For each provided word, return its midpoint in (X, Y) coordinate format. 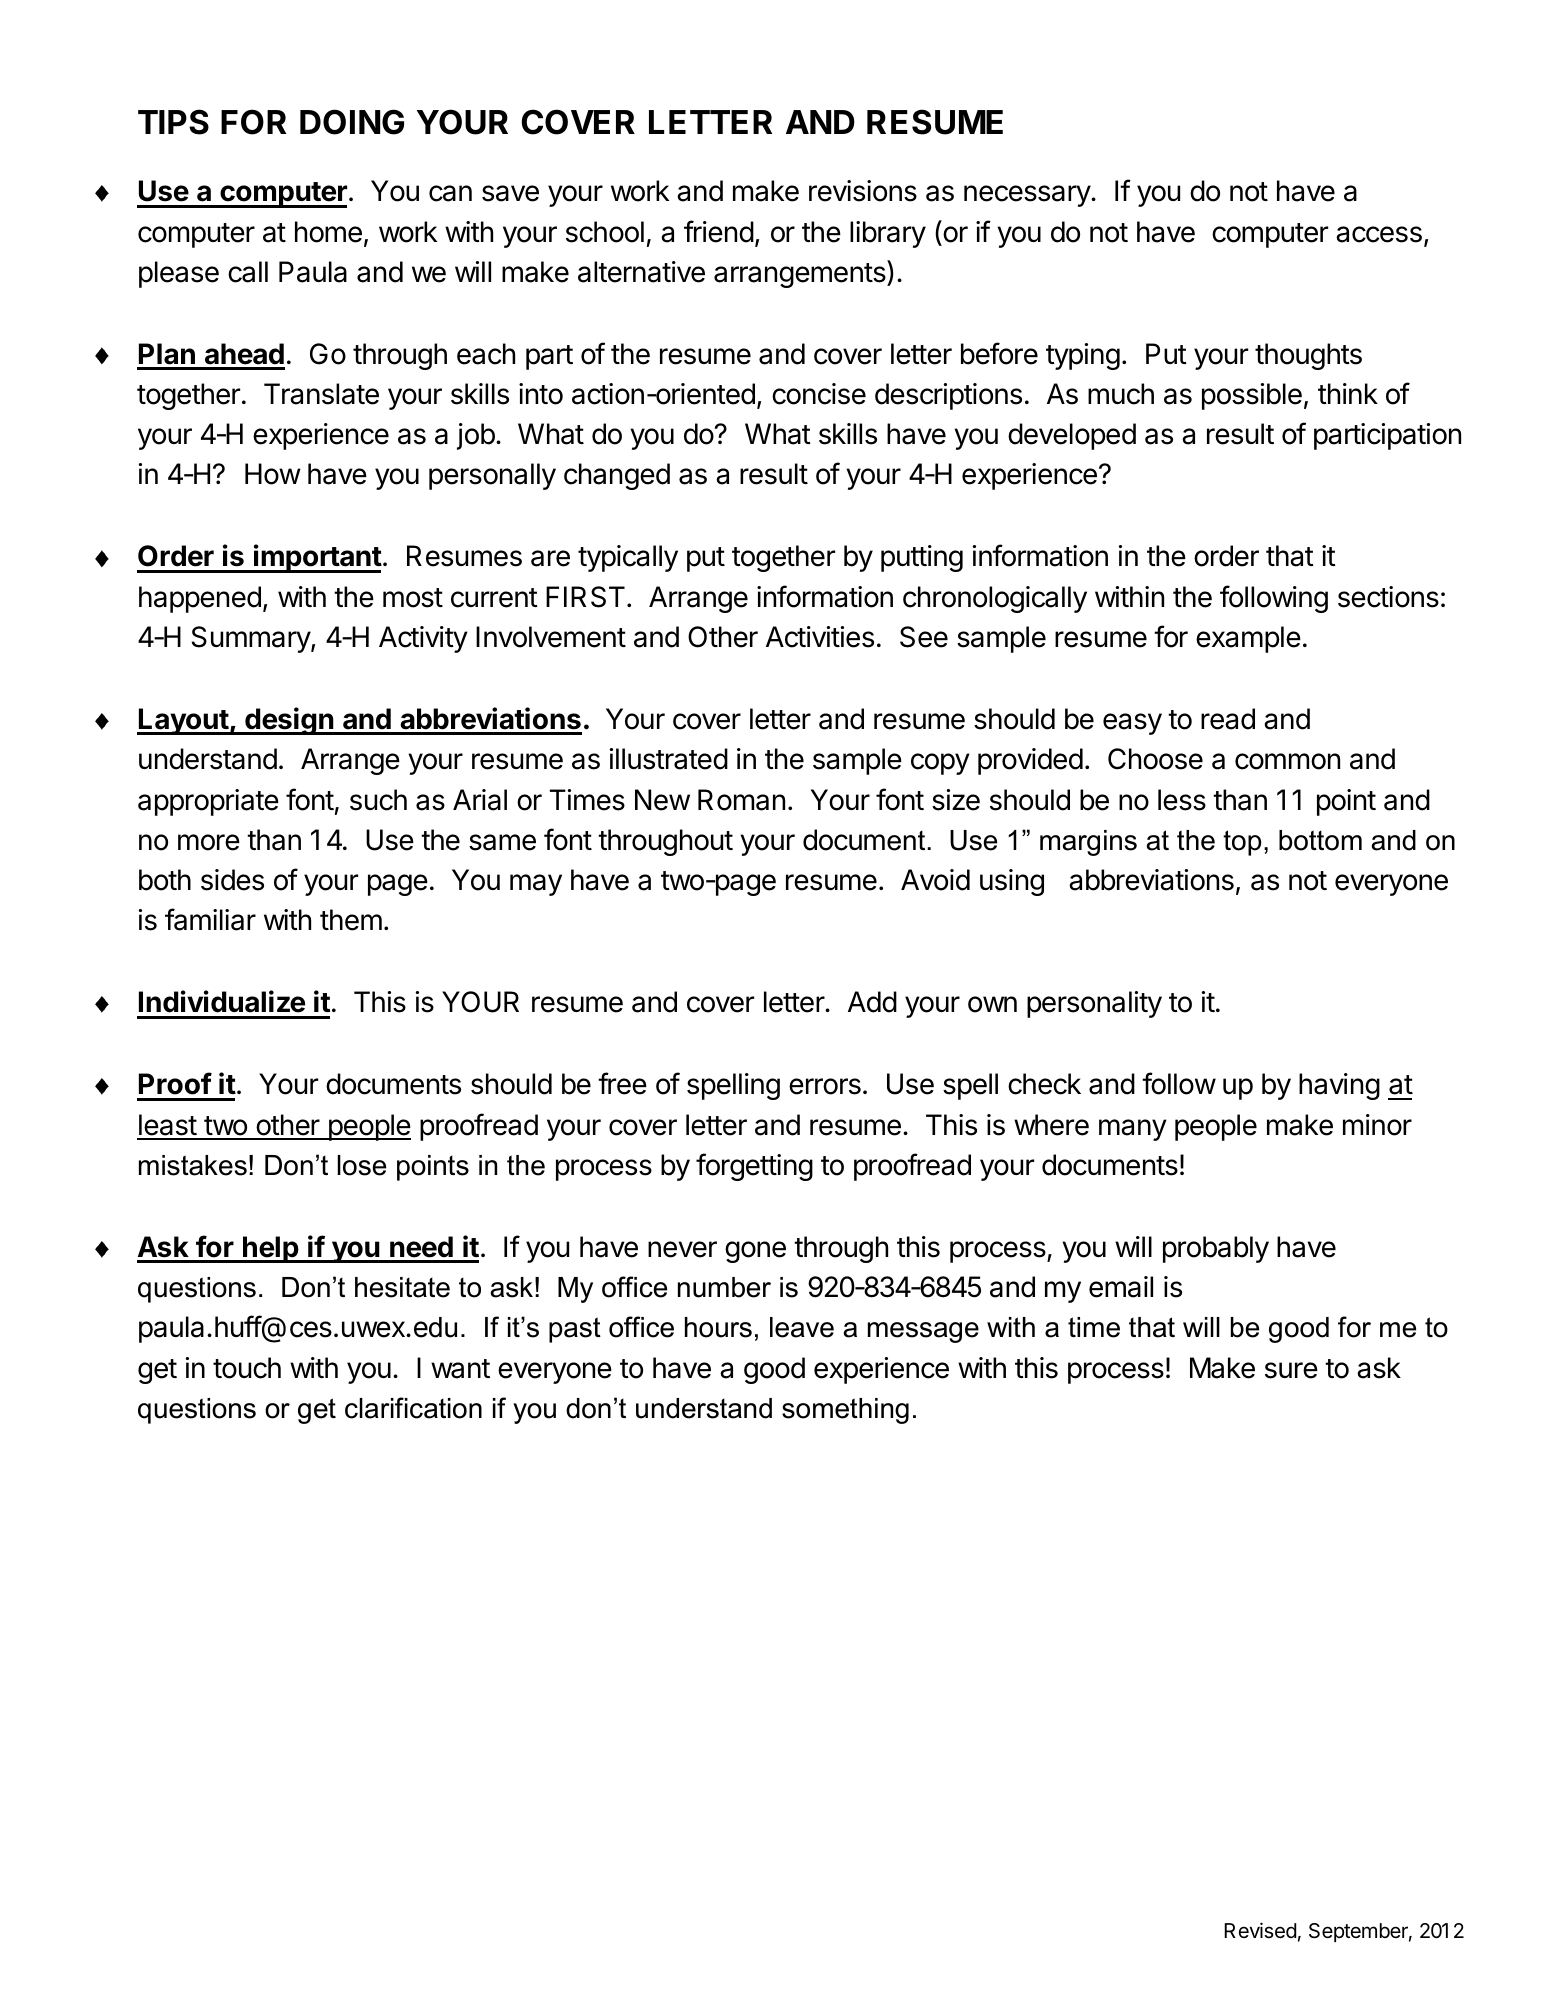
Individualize (222, 1001)
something (845, 1411)
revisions (863, 191)
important (317, 558)
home (328, 232)
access (1379, 234)
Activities (820, 637)
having (1339, 1086)
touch (247, 1368)
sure (1291, 1370)
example (1248, 639)
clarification (413, 1408)
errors (825, 1086)
